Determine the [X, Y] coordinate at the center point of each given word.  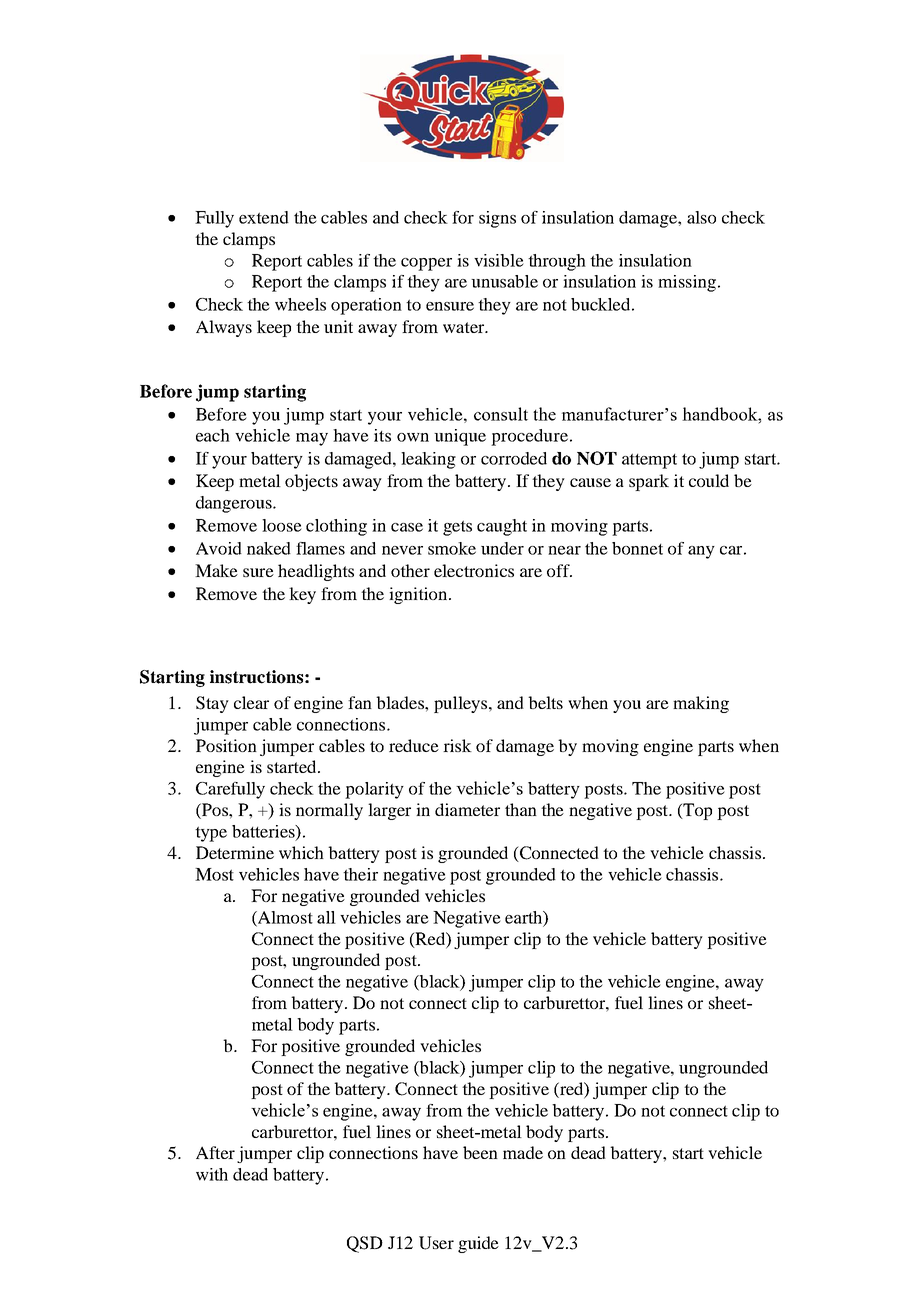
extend [264, 217]
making [701, 704]
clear [251, 702]
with [212, 1174]
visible [499, 260]
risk [457, 745]
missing [687, 283]
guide [478, 1244]
